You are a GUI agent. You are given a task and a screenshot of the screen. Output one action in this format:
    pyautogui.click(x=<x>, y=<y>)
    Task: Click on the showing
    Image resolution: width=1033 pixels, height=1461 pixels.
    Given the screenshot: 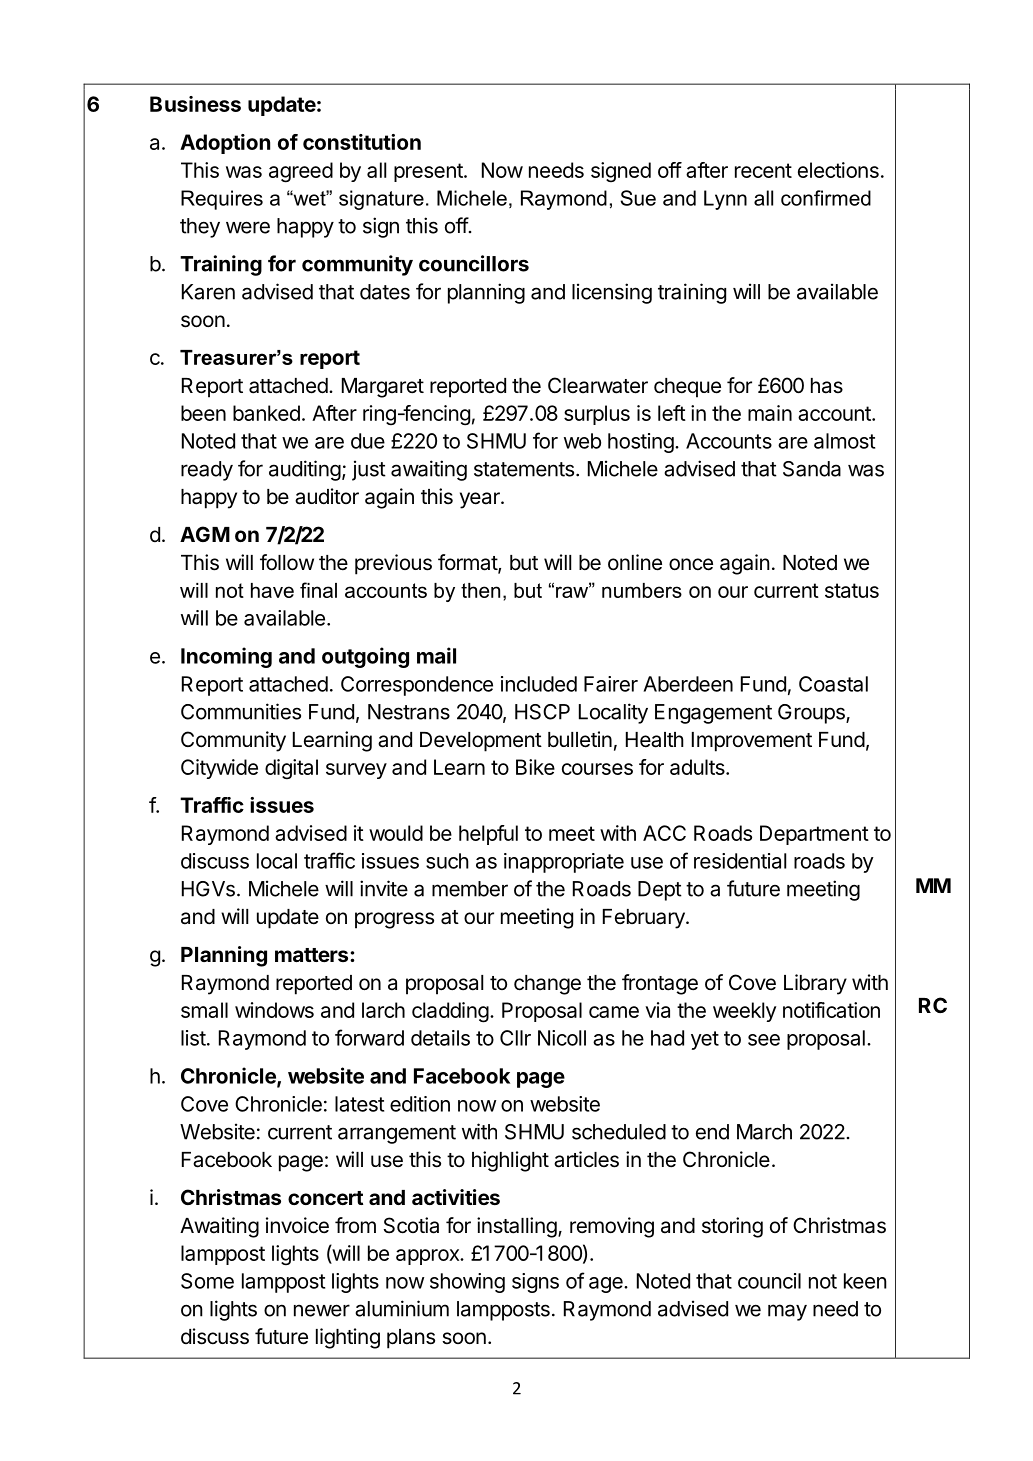 What is the action you would take?
    pyautogui.click(x=467, y=1283)
